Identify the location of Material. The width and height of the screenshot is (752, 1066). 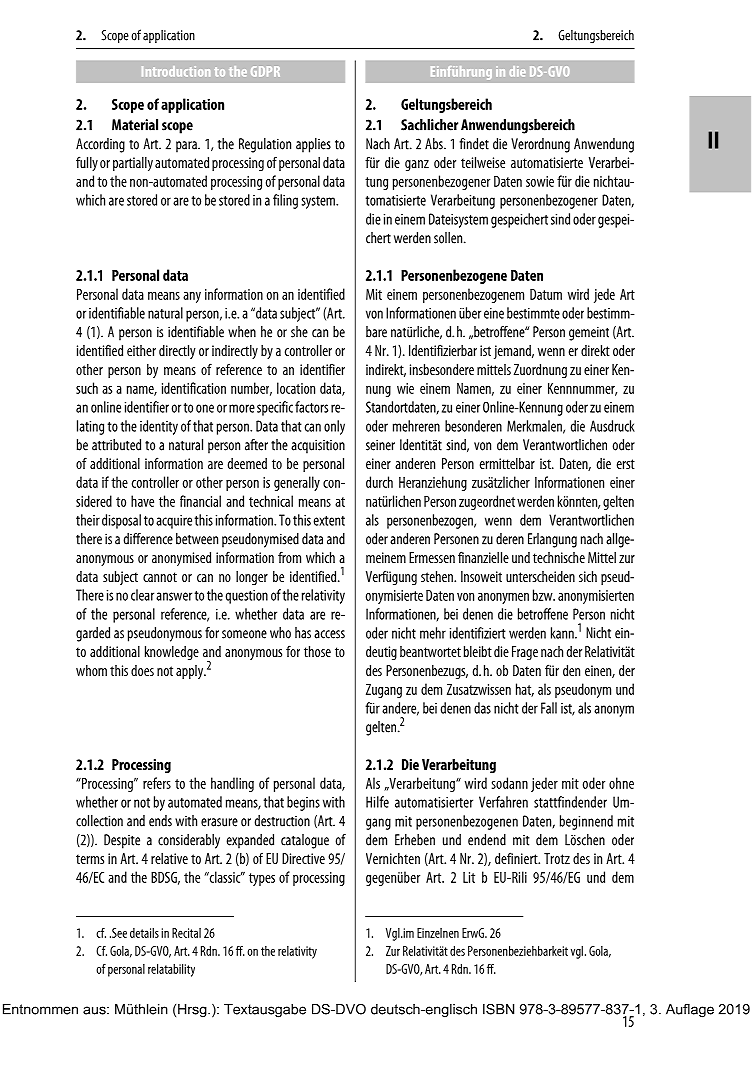
(135, 125).
